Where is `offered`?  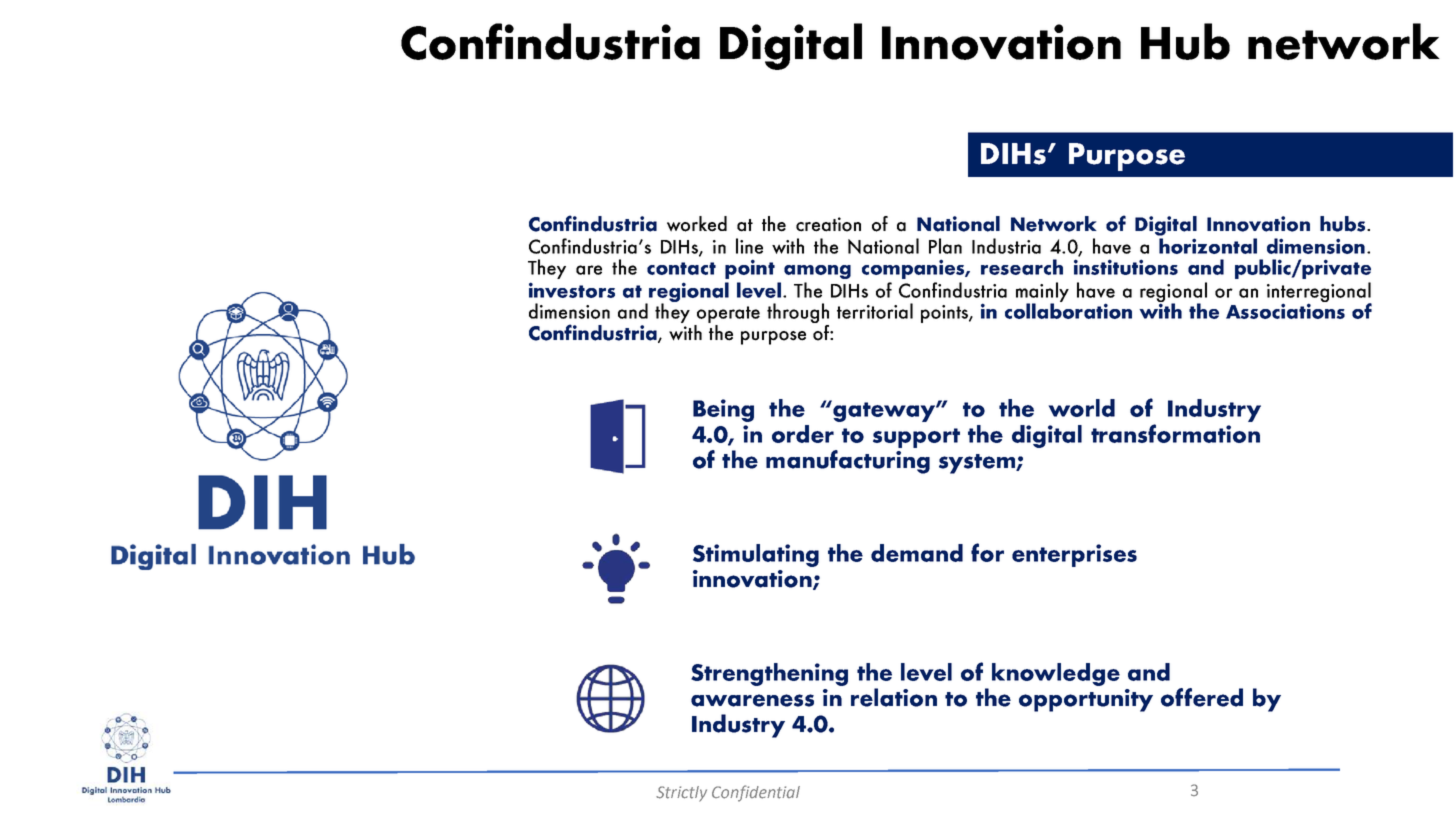
offered is located at coordinates (1202, 697).
